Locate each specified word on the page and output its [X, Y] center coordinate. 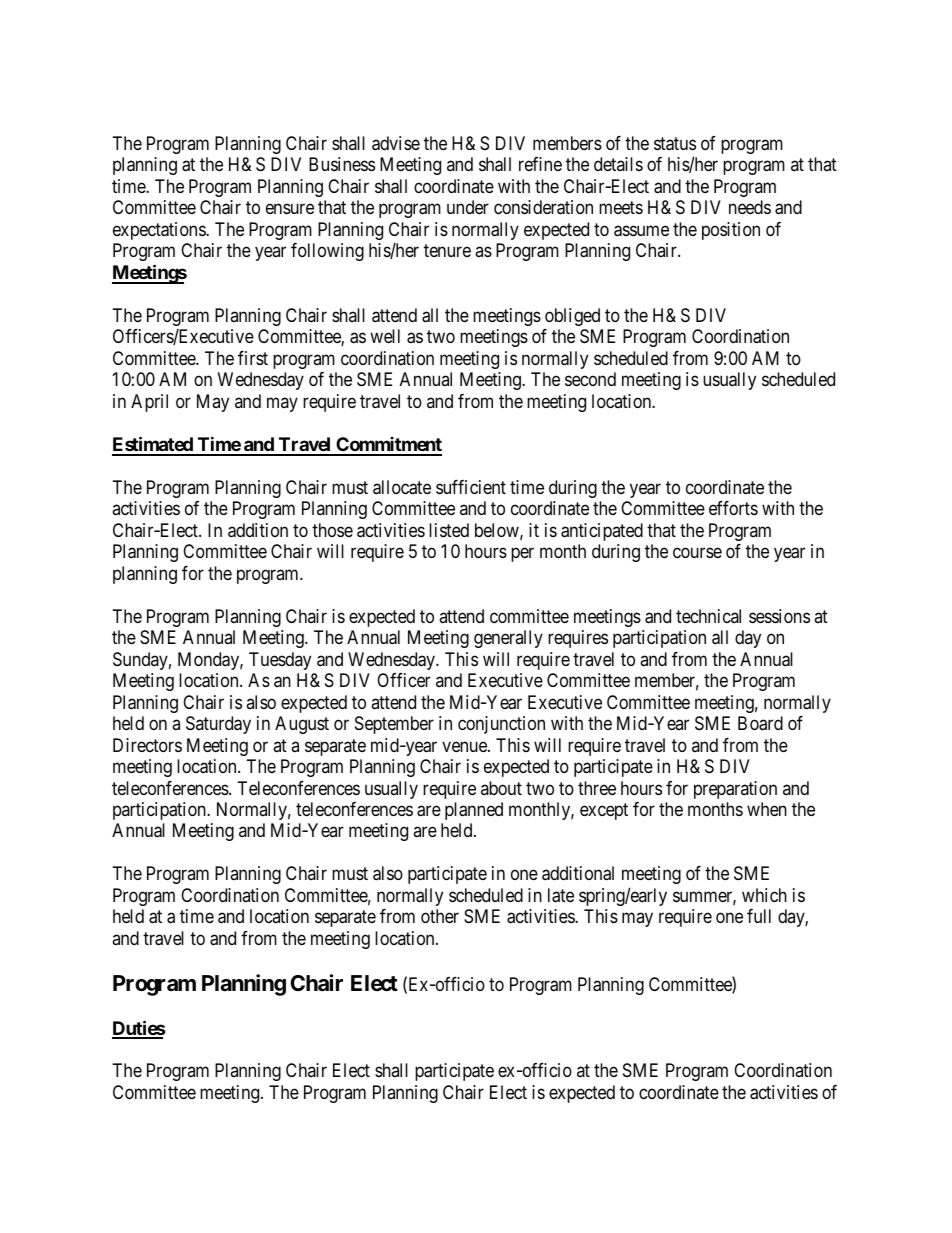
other [440, 916]
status [675, 144]
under [468, 207]
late [561, 895]
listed [449, 530]
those [332, 530]
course [697, 553]
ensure [290, 209]
